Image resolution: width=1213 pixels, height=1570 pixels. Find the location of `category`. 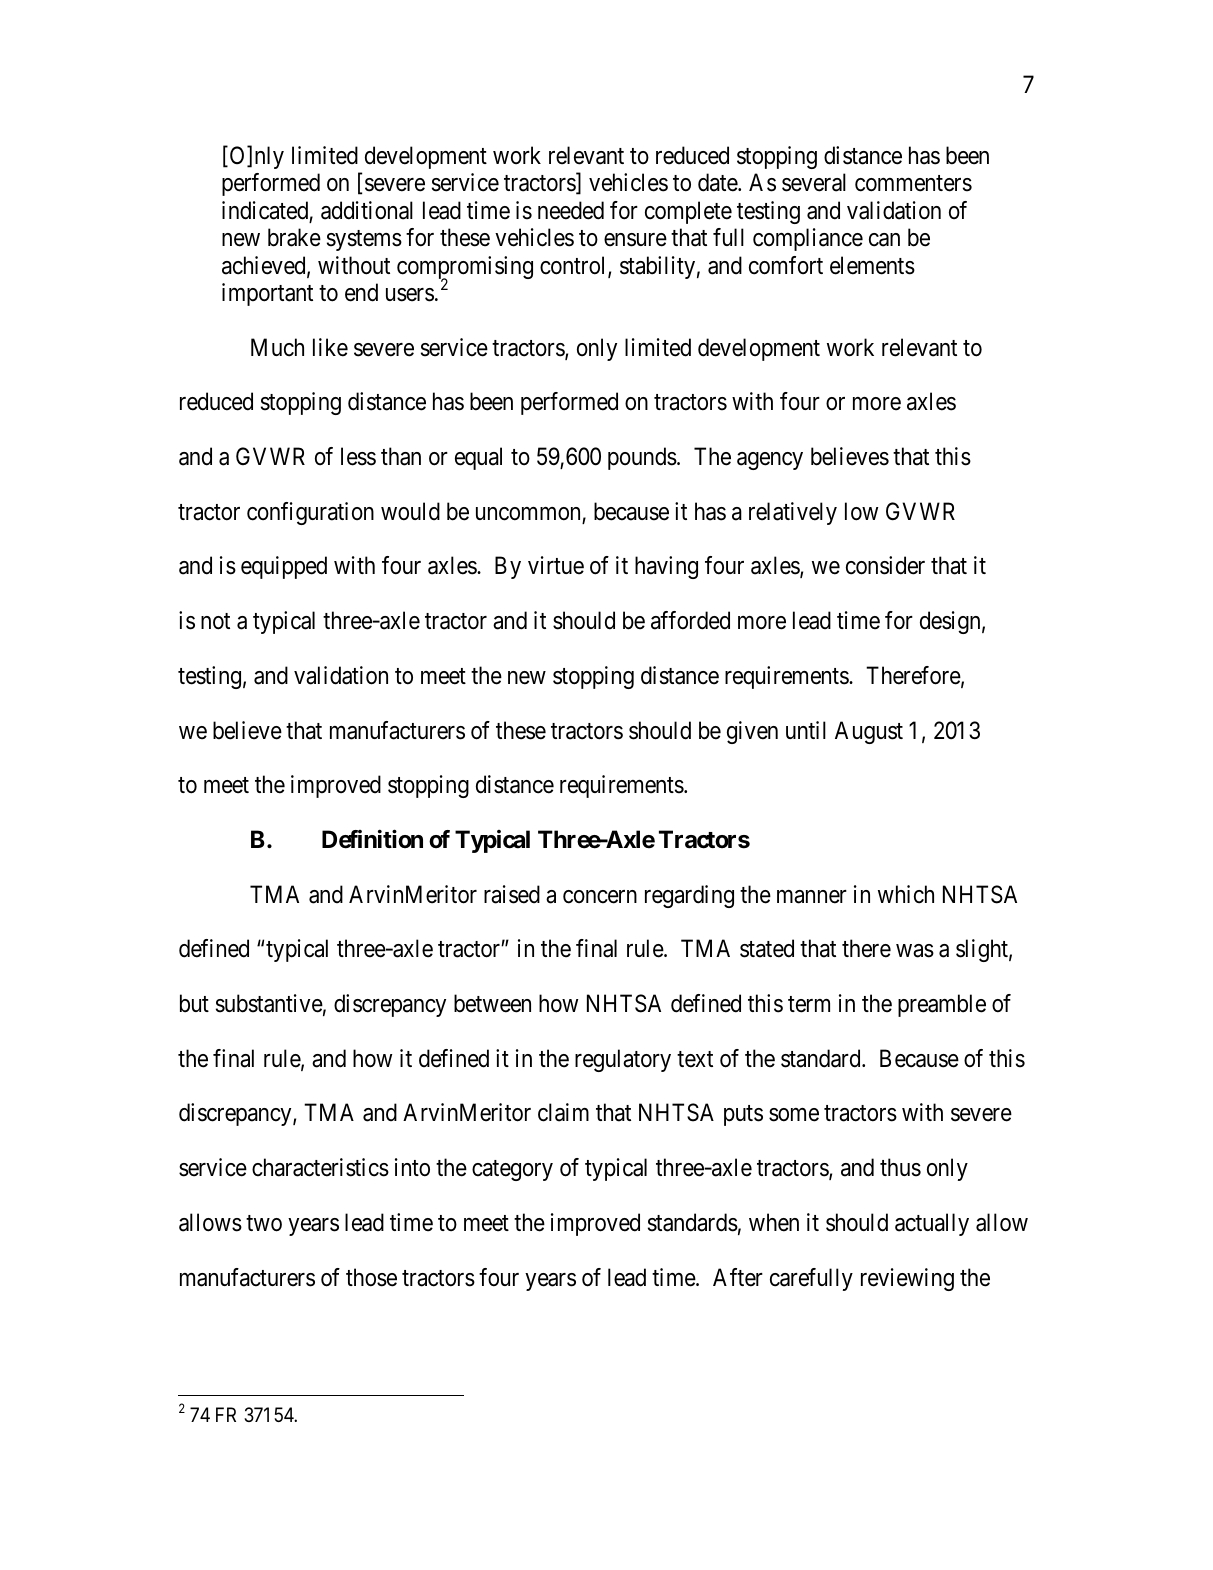

category is located at coordinates (512, 1170).
